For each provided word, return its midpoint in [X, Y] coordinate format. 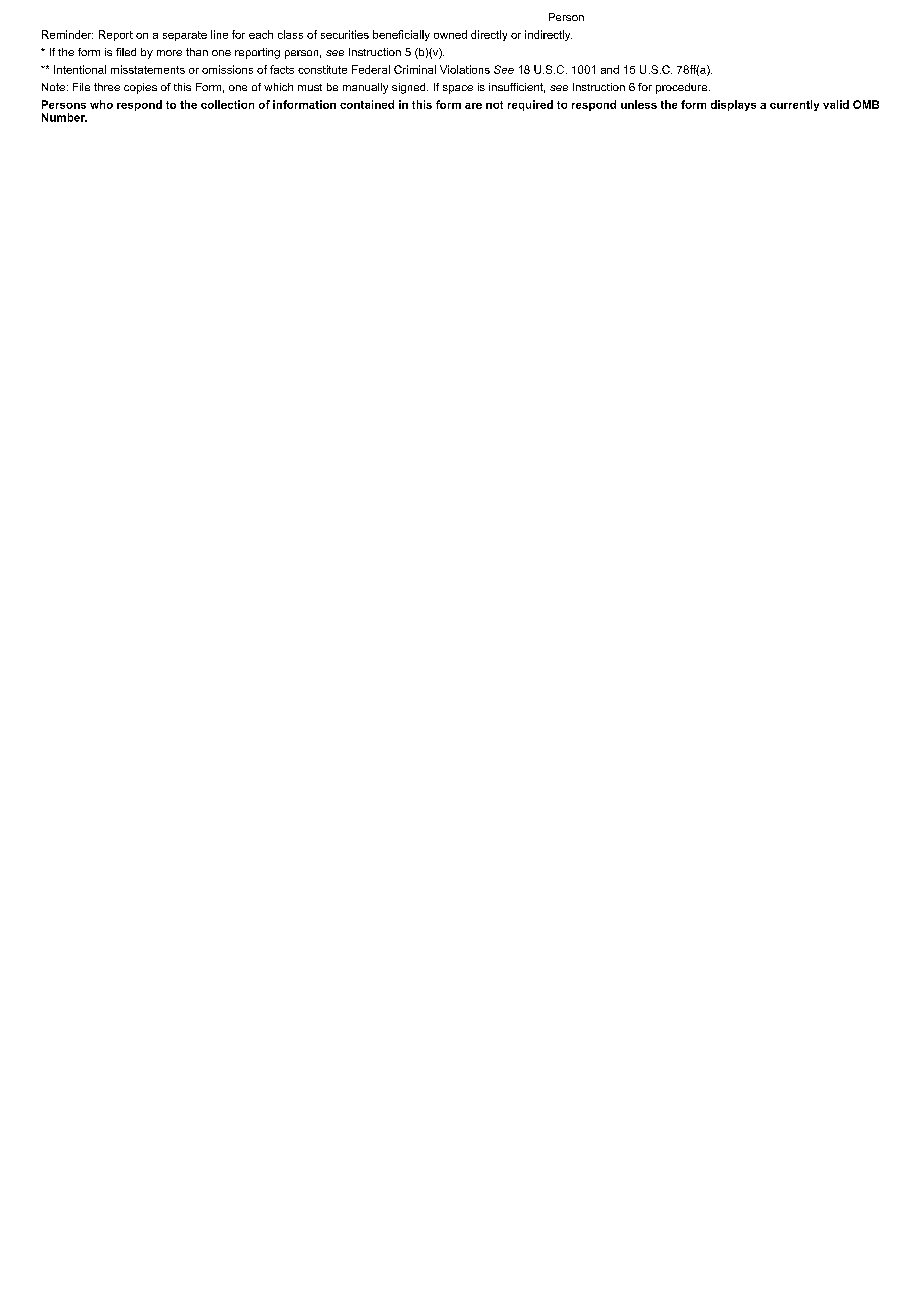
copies [140, 88]
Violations [465, 69]
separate [185, 36]
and [610, 69]
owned [450, 34]
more [169, 53]
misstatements [148, 69]
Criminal [415, 69]
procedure [683, 88]
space [458, 89]
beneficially [401, 35]
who [101, 104]
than [197, 52]
